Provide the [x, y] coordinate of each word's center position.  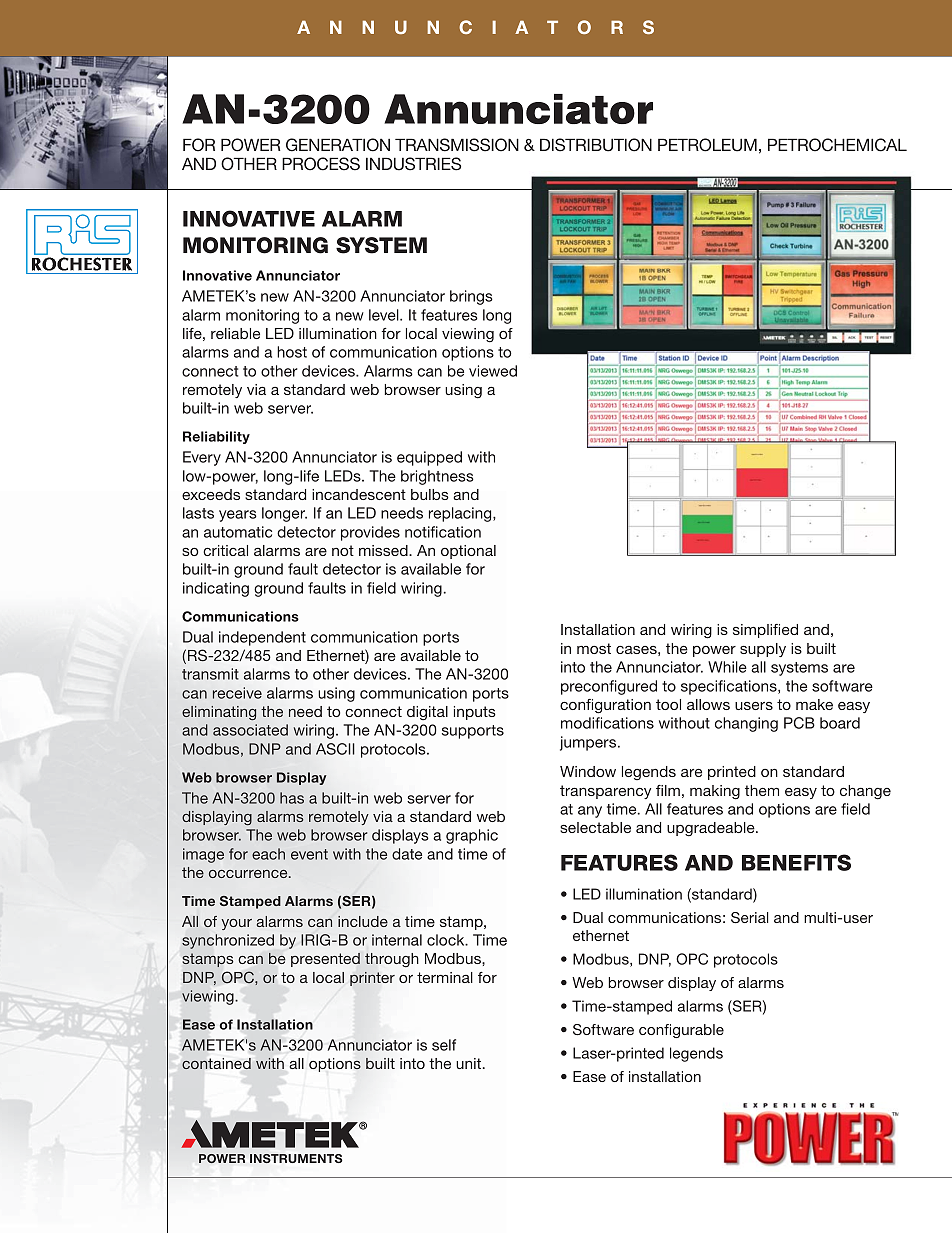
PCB [799, 723]
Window [588, 771]
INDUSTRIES [413, 164]
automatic [238, 532]
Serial [750, 918]
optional [468, 552]
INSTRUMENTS [296, 1158]
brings [471, 297]
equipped [429, 458]
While [727, 667]
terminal [445, 977]
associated [250, 730]
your [236, 924]
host [292, 352]
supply [763, 650]
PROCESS [321, 164]
